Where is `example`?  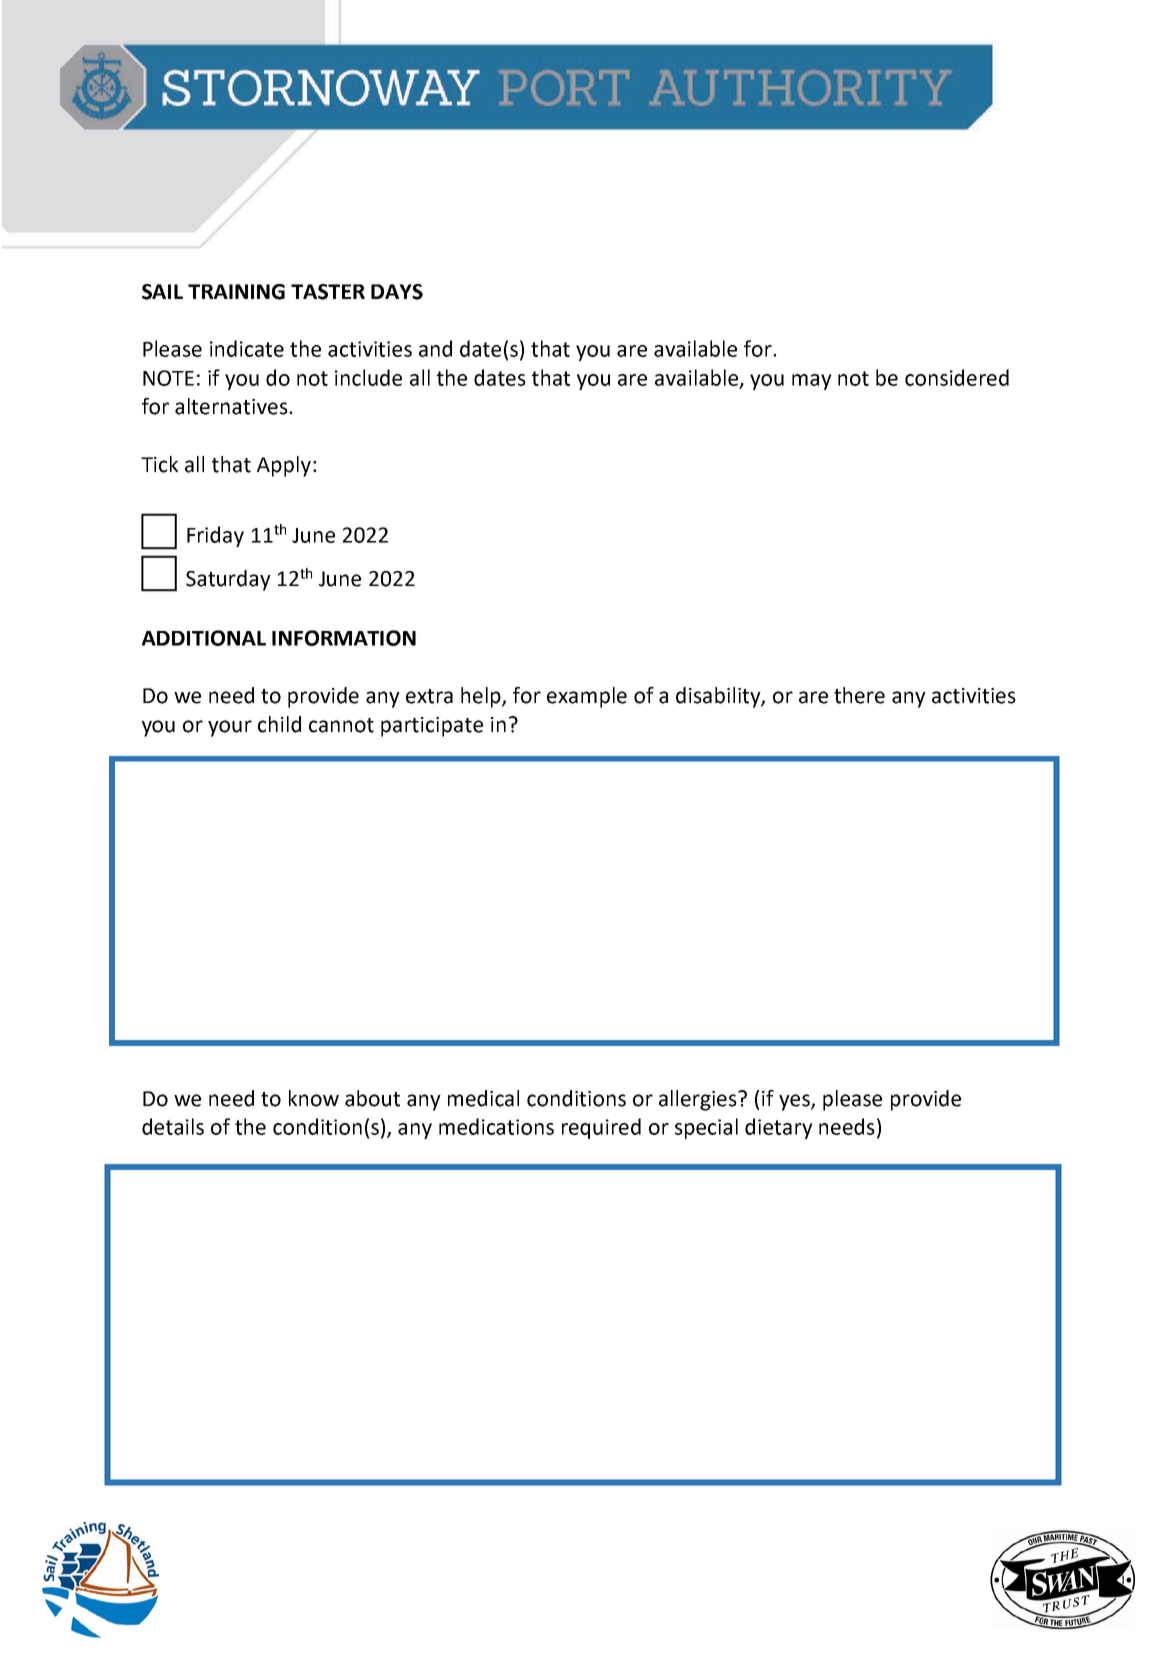 example is located at coordinates (587, 697).
